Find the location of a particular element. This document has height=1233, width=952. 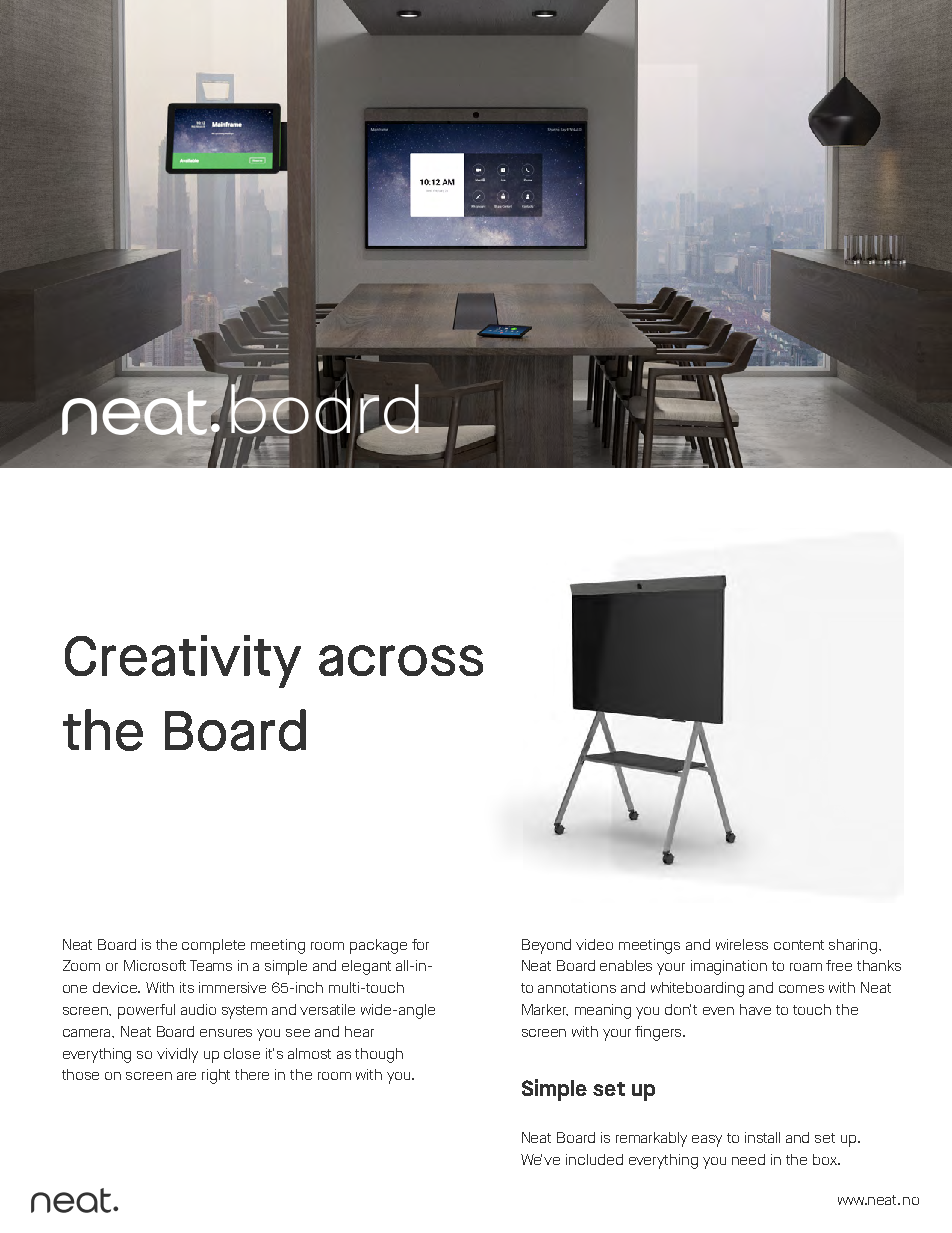

Creativity is located at coordinates (183, 661).
